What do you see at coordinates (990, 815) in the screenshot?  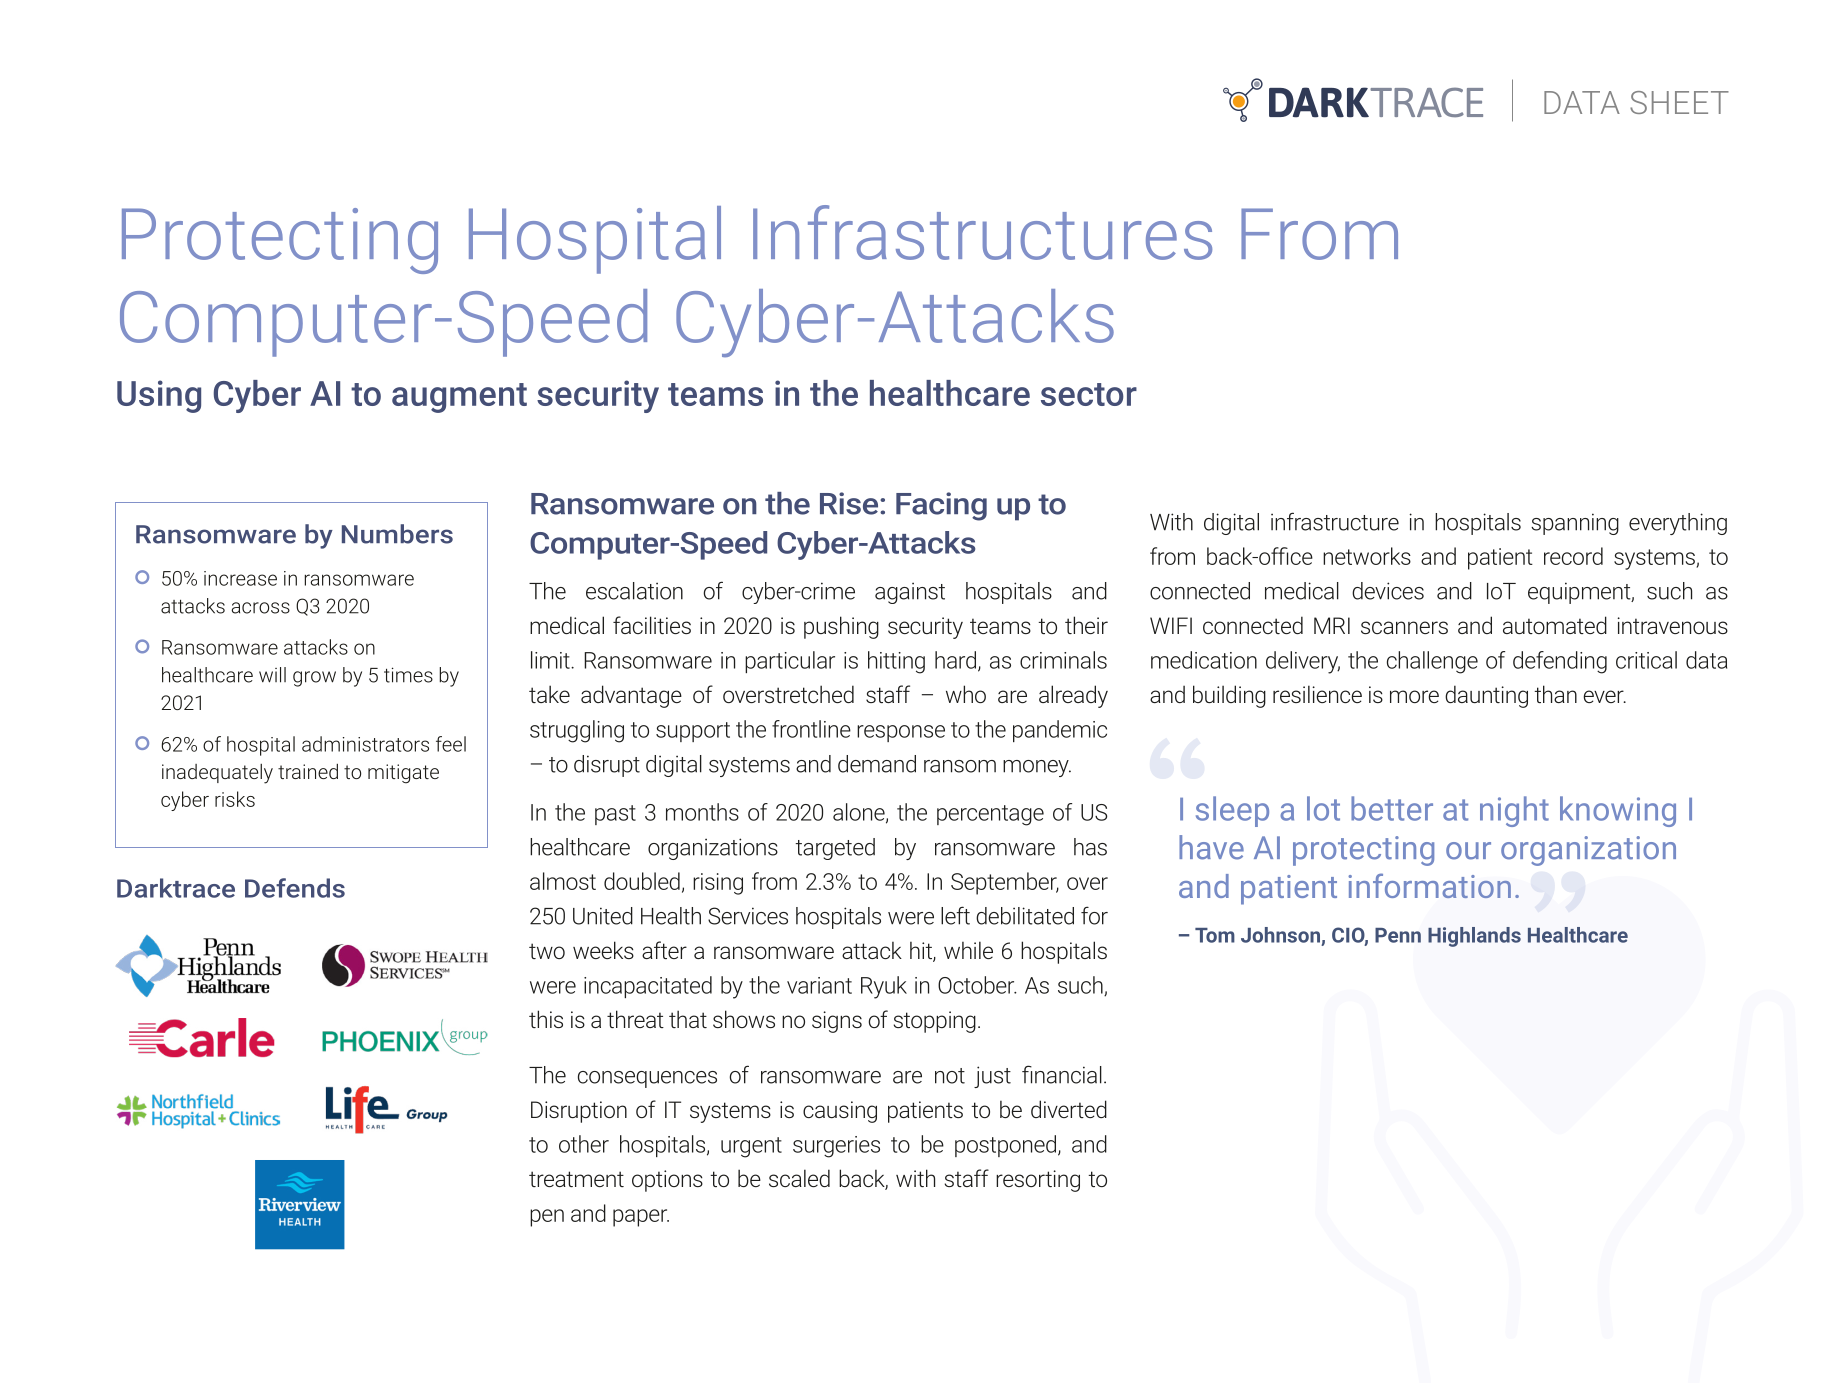 I see `percentage` at bounding box center [990, 815].
